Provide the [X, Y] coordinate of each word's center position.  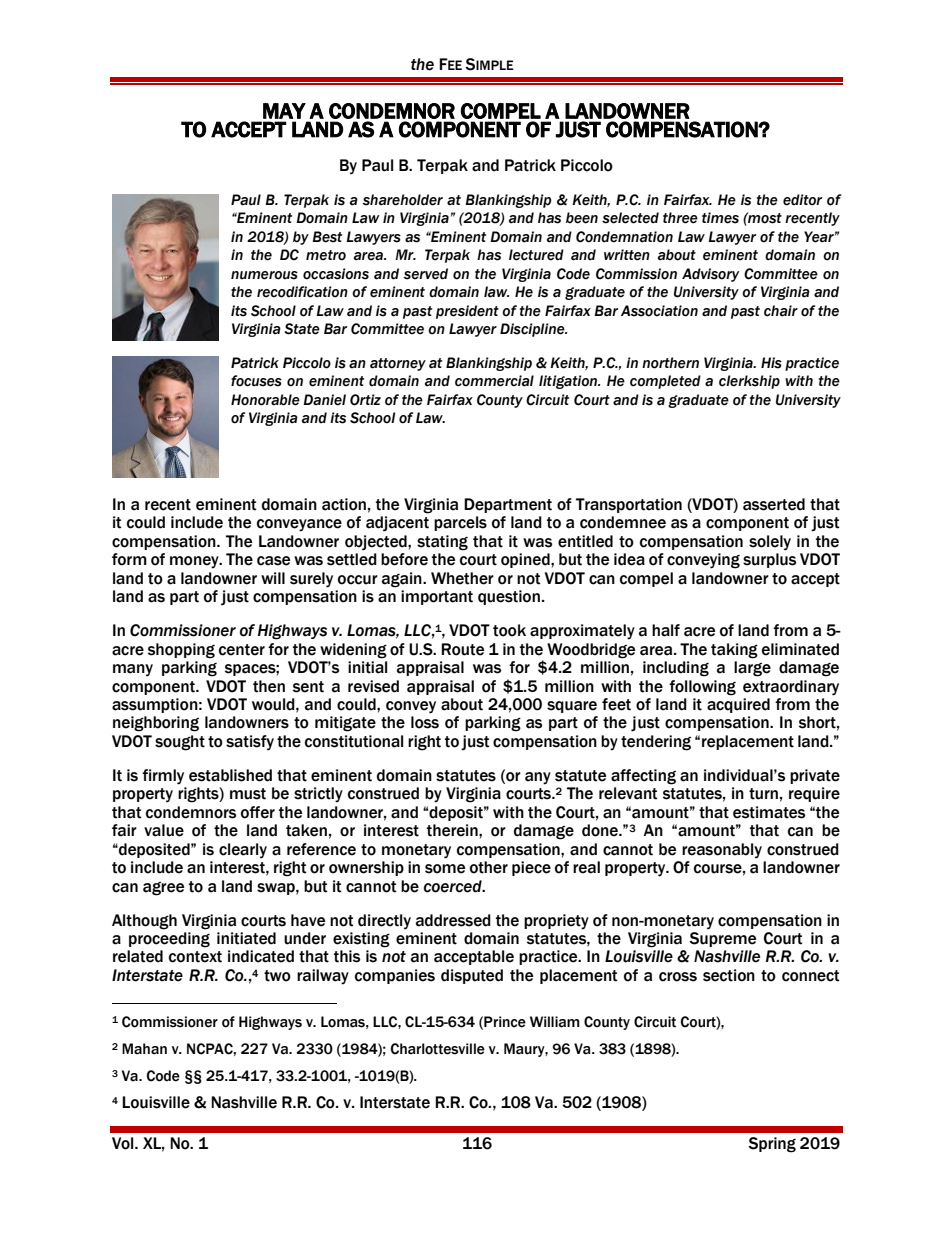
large [752, 669]
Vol [124, 1143]
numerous [264, 275]
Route [462, 649]
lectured [536, 255]
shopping [181, 651]
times [720, 218]
